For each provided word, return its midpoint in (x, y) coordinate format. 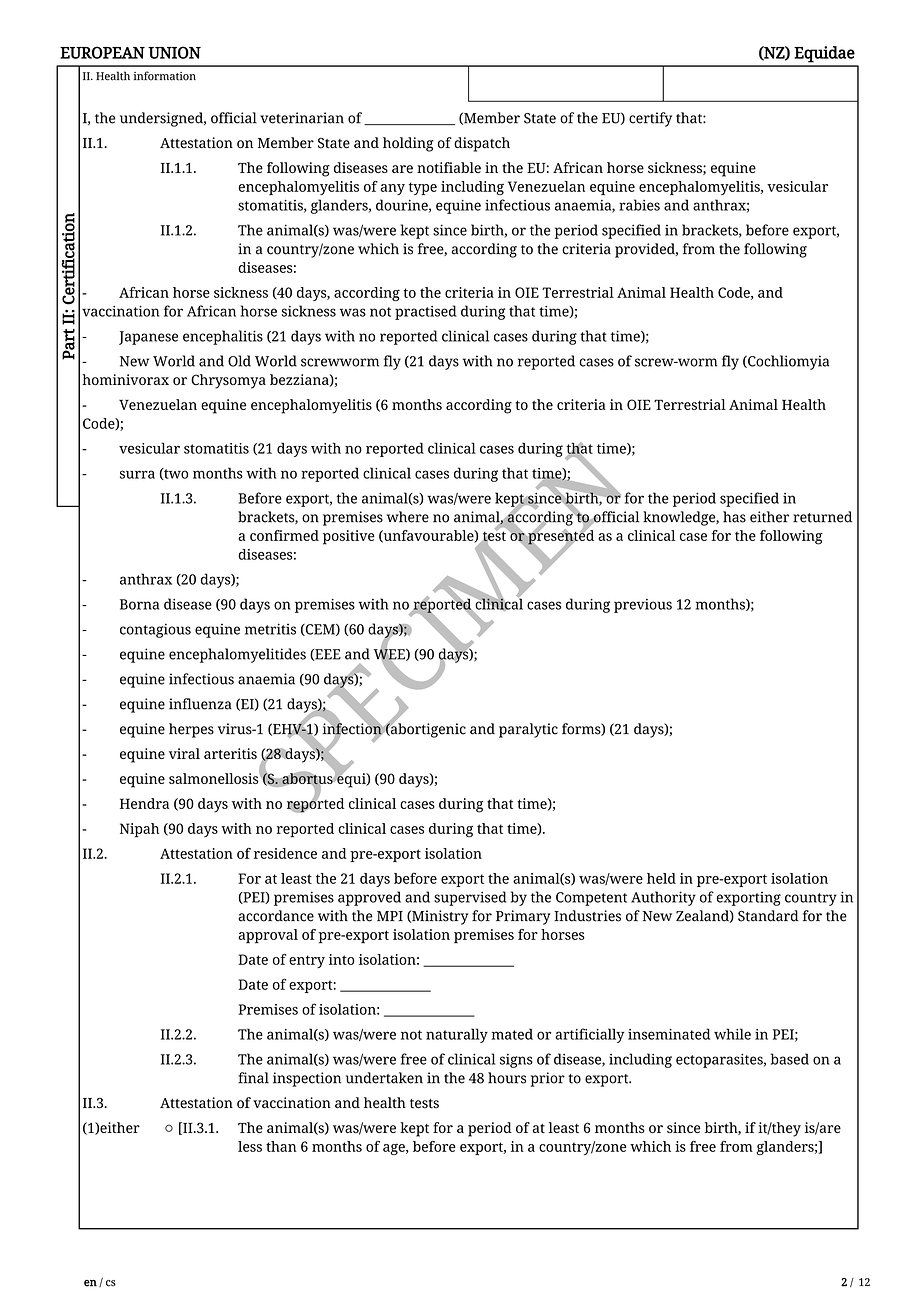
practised (426, 312)
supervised (470, 898)
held (661, 878)
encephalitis (223, 337)
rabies (639, 205)
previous (643, 606)
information (165, 76)
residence (285, 853)
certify (650, 119)
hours (507, 1078)
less (250, 1146)
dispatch (482, 144)
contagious (155, 630)
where (408, 517)
